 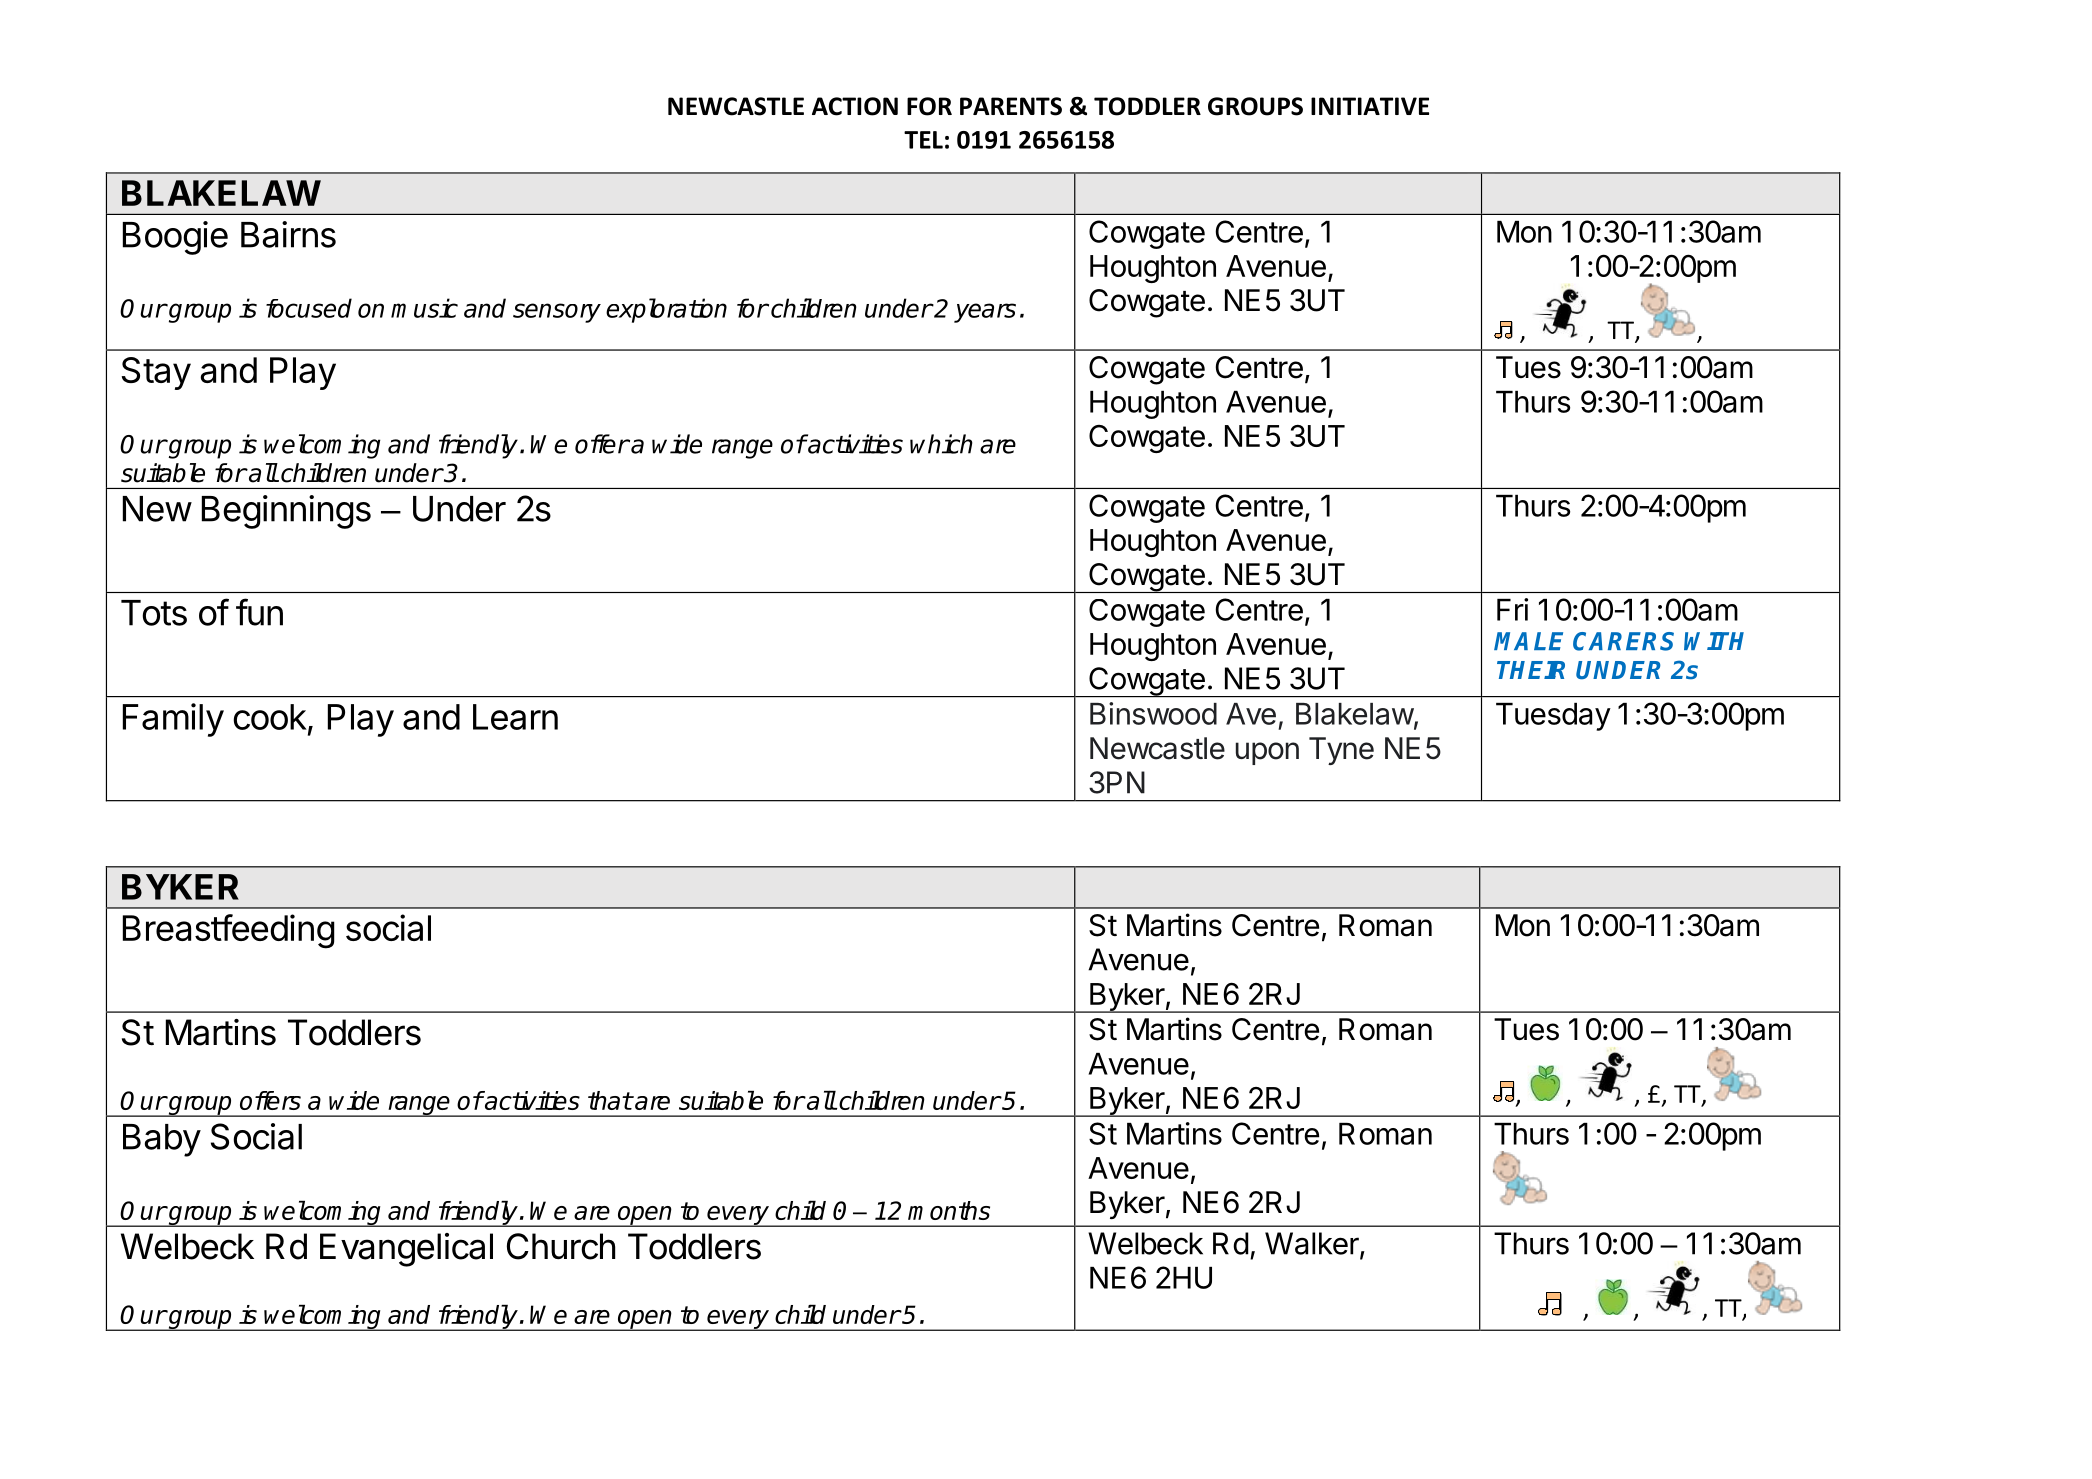 I want to click on cook, so click(x=270, y=717).
